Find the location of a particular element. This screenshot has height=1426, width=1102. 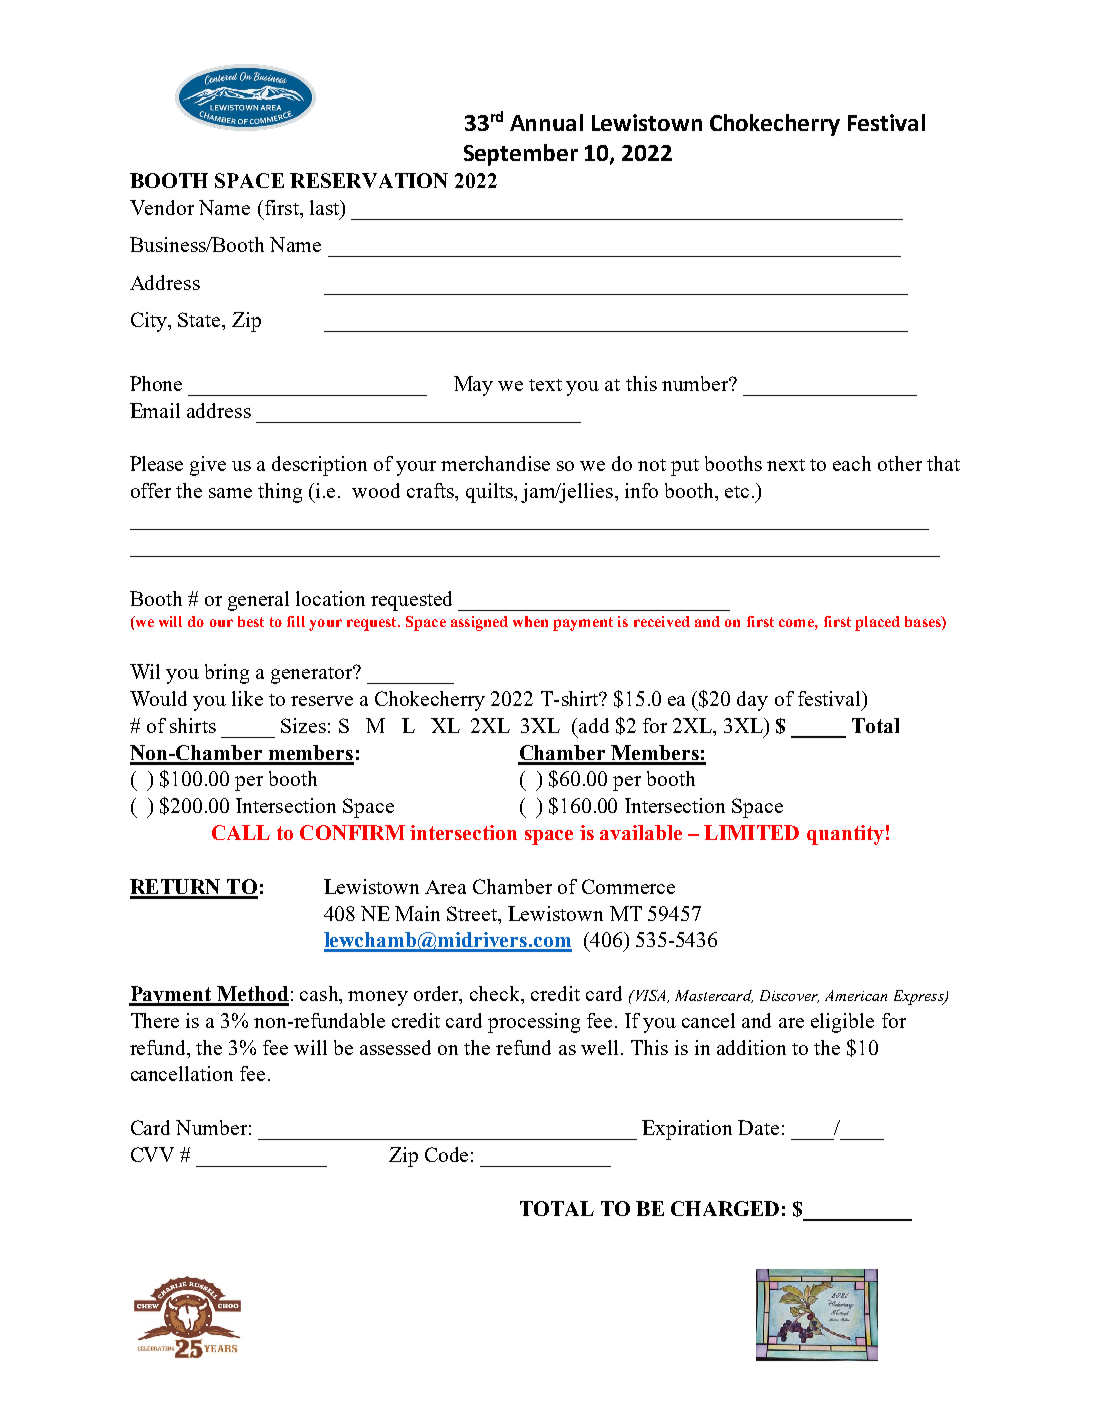

merchandise is located at coordinates (495, 463).
